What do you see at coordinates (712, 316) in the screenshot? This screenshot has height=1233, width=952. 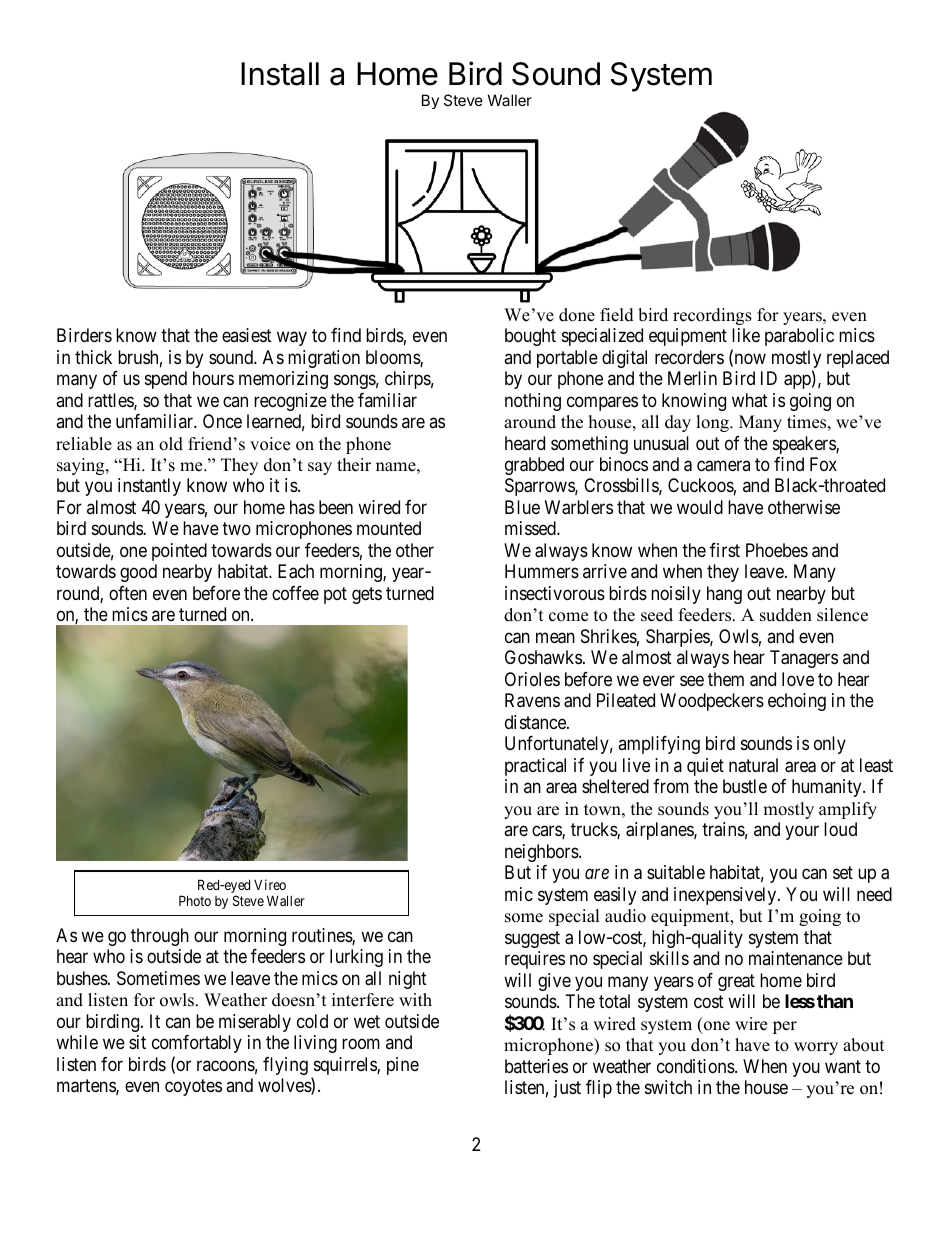 I see `recordings` at bounding box center [712, 316].
